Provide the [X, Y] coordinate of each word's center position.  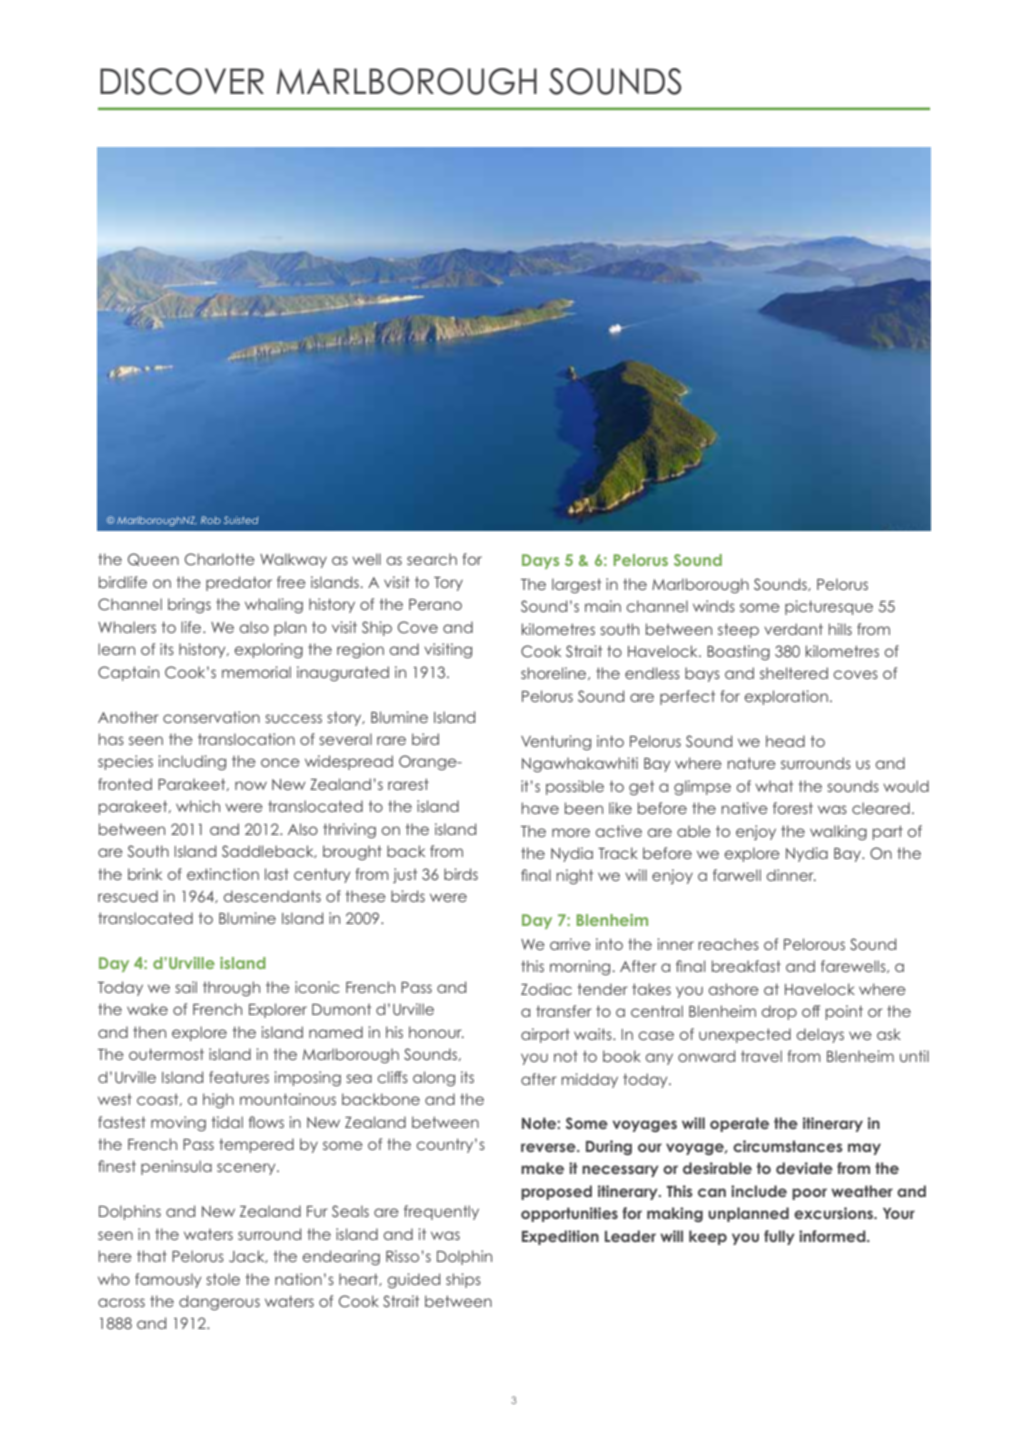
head [785, 741]
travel [761, 1056]
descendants [272, 896]
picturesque [829, 607]
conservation [211, 717]
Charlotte [220, 559]
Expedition [560, 1237]
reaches [728, 944]
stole [223, 1279]
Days [540, 561]
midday [589, 1080]
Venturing [556, 742]
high [218, 1100]
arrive [570, 944]
